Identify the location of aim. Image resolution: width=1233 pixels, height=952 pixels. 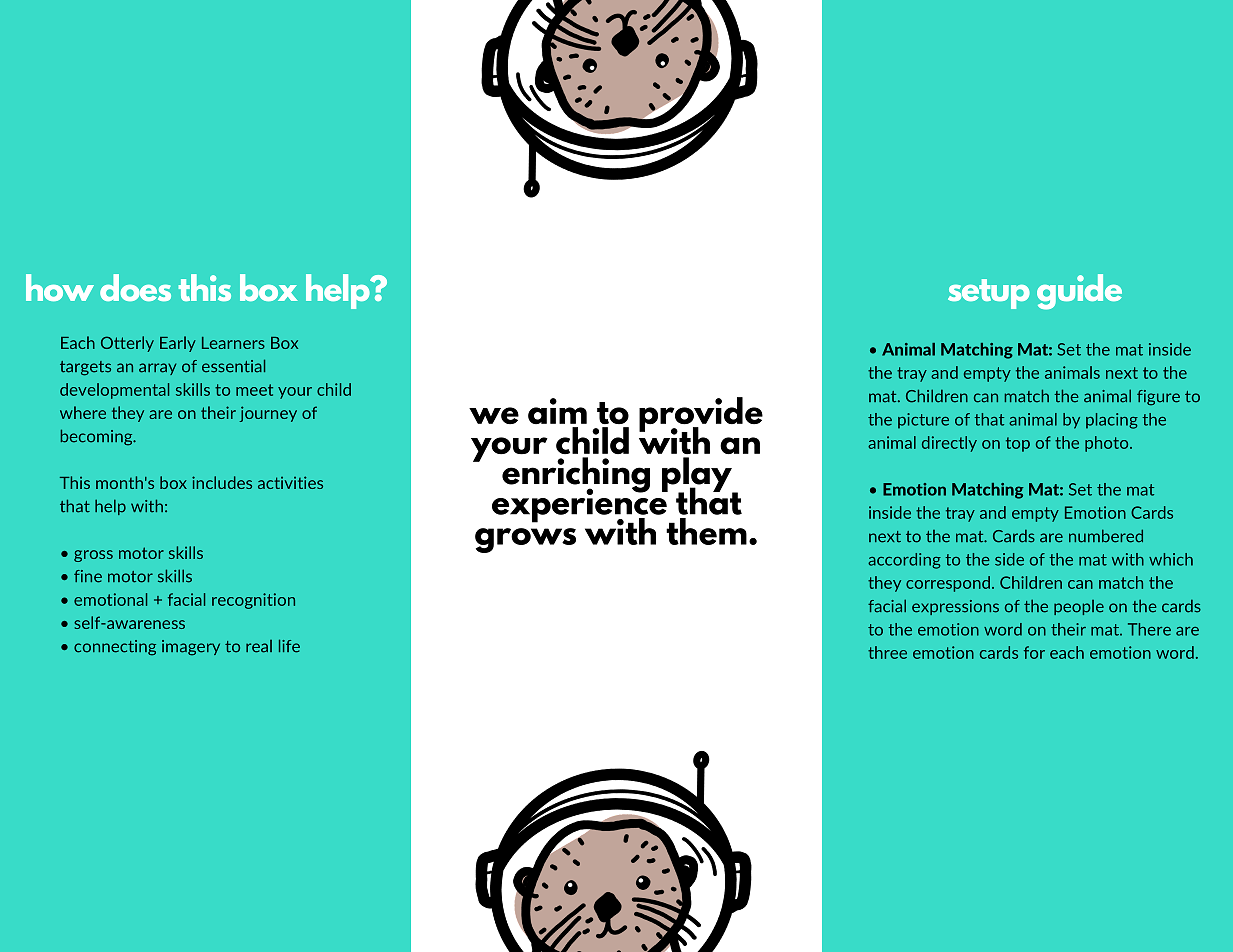
(557, 411).
